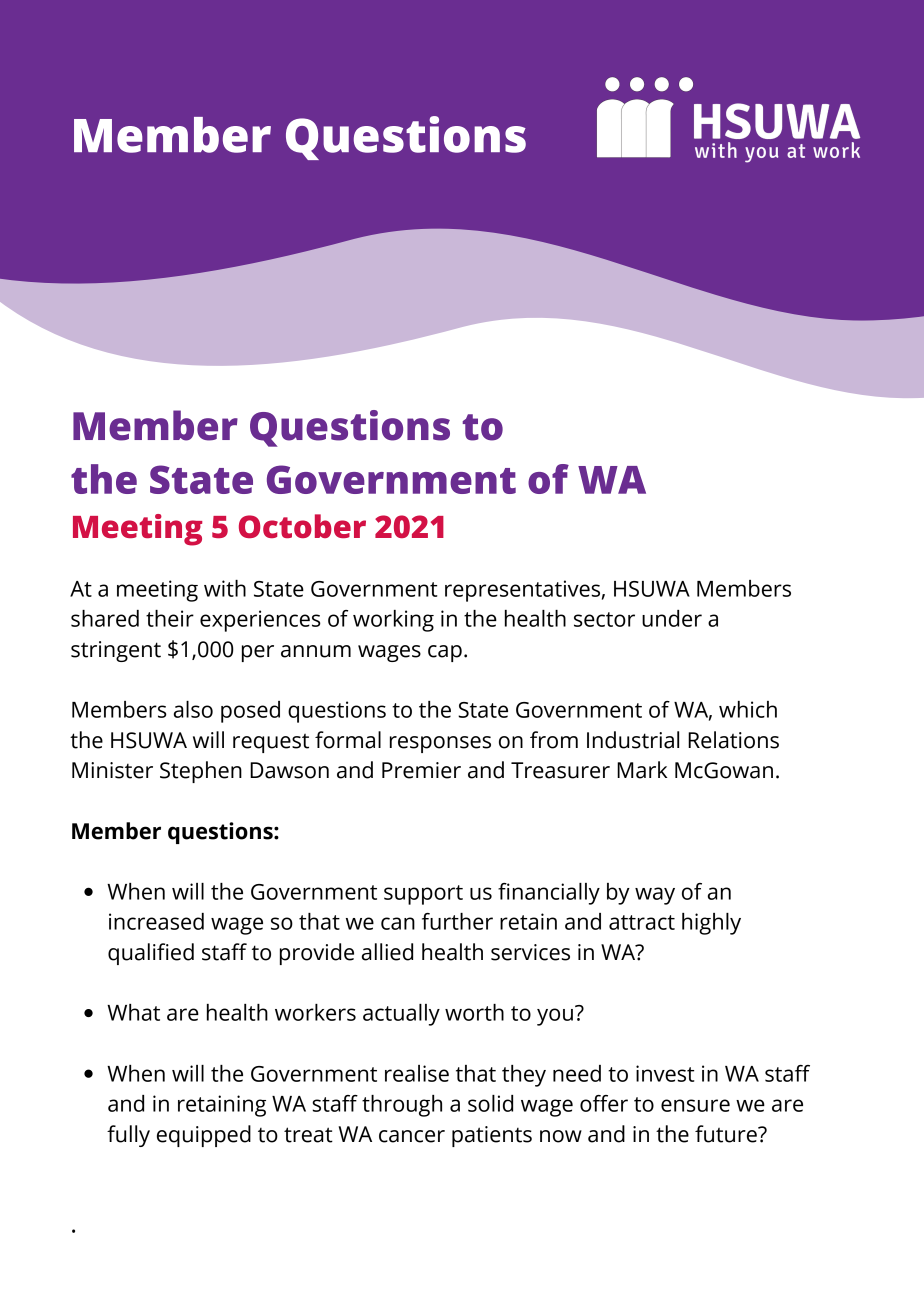  Describe the element at coordinates (225, 588) in the document. I see `with` at that location.
